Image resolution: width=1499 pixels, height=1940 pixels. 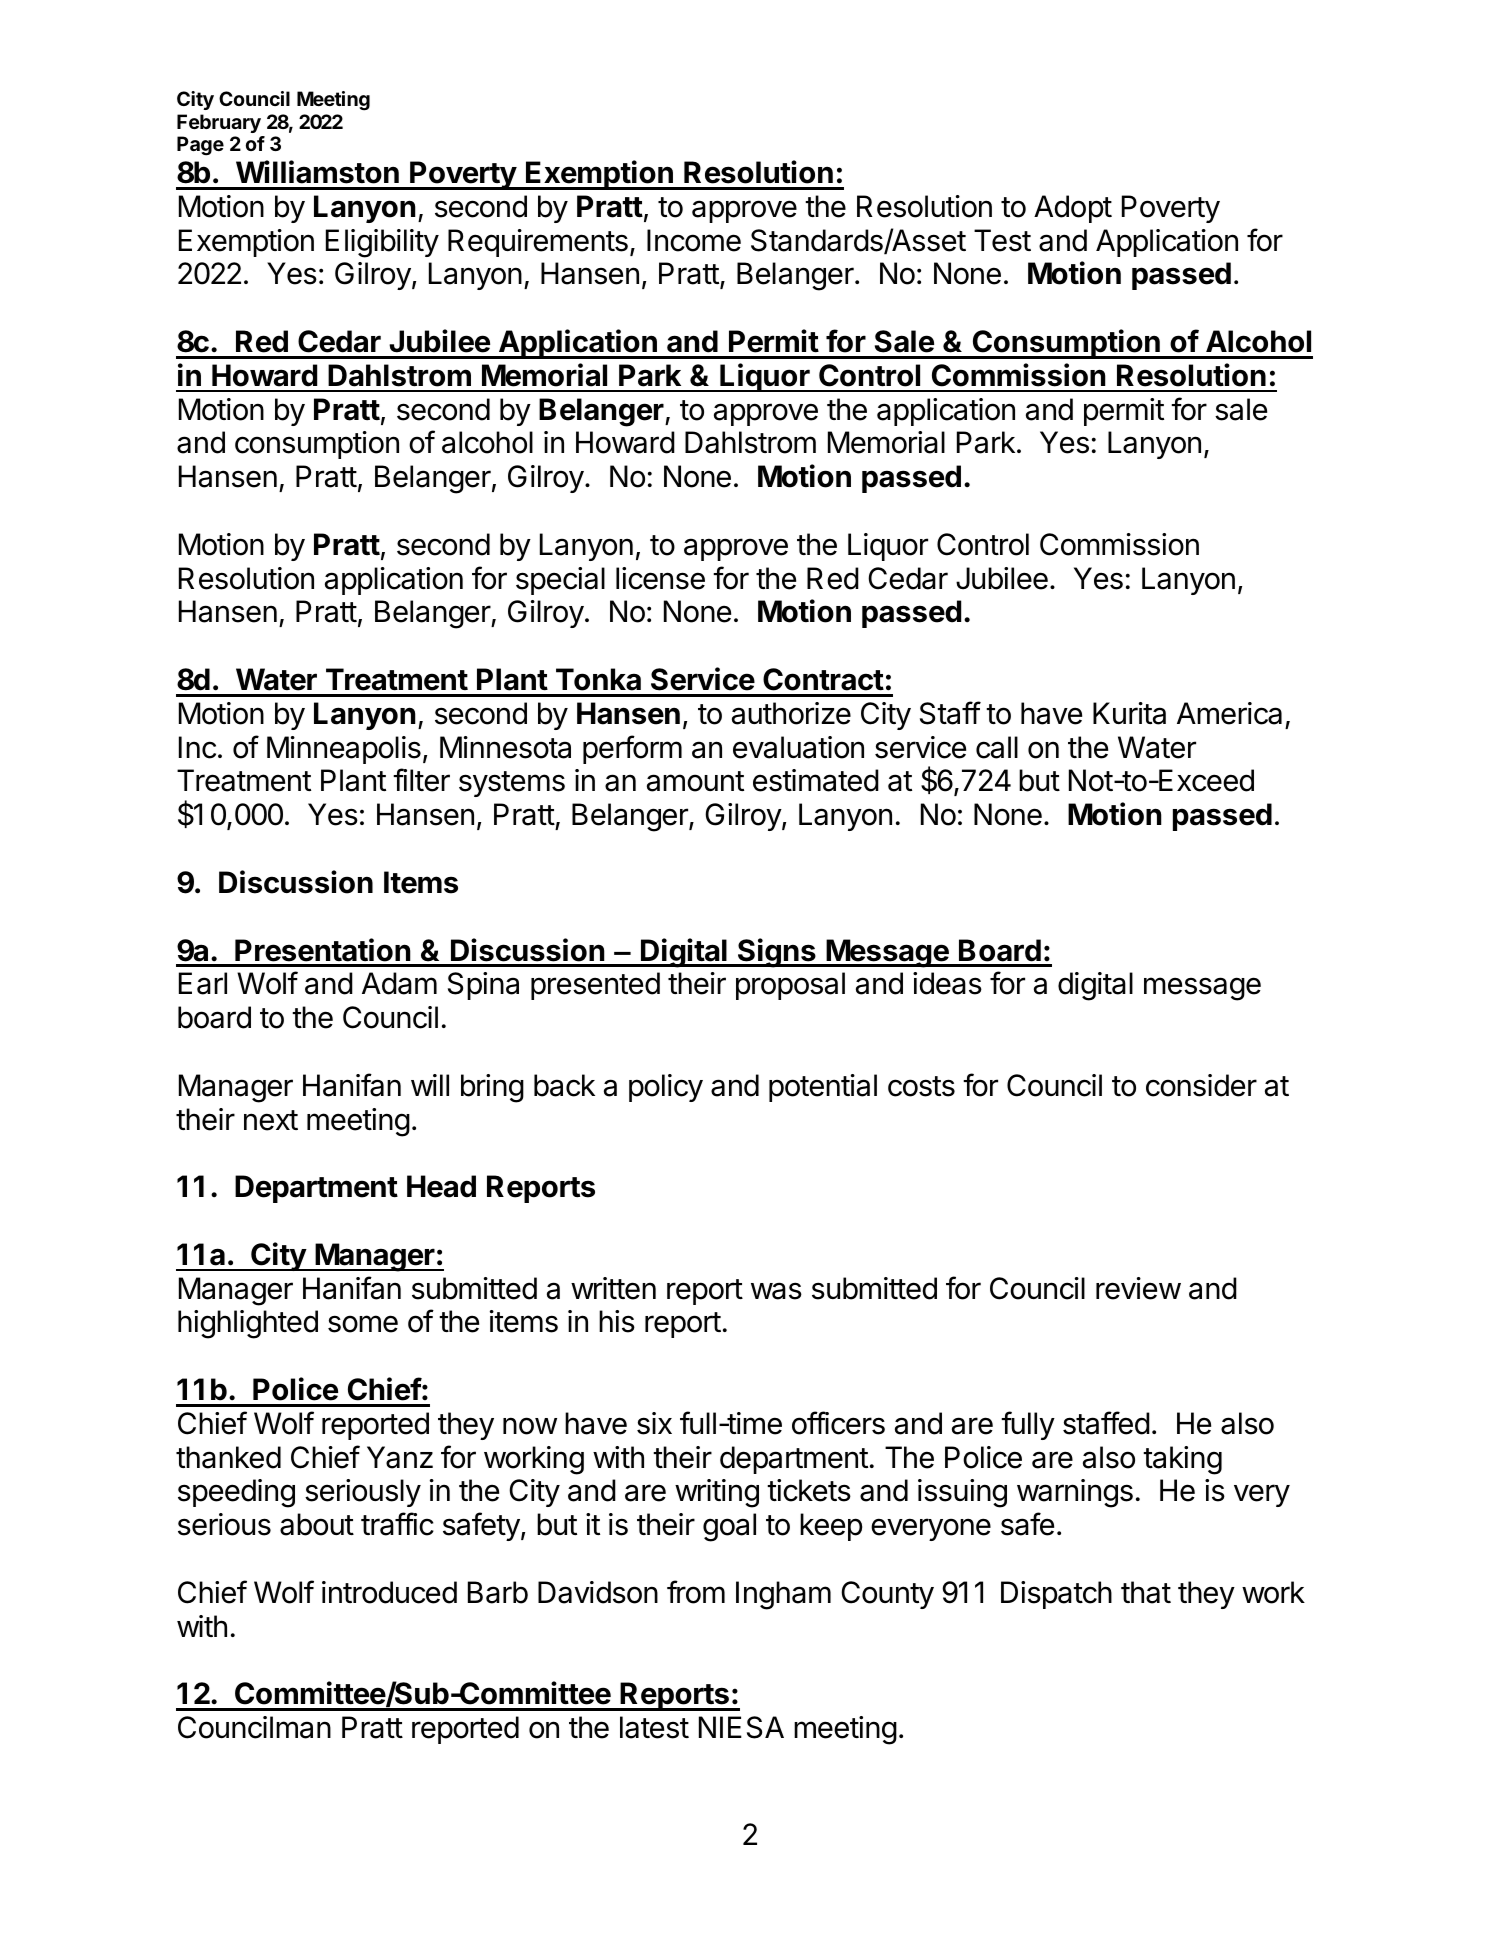 What do you see at coordinates (382, 243) in the document?
I see `Eligibility` at bounding box center [382, 243].
